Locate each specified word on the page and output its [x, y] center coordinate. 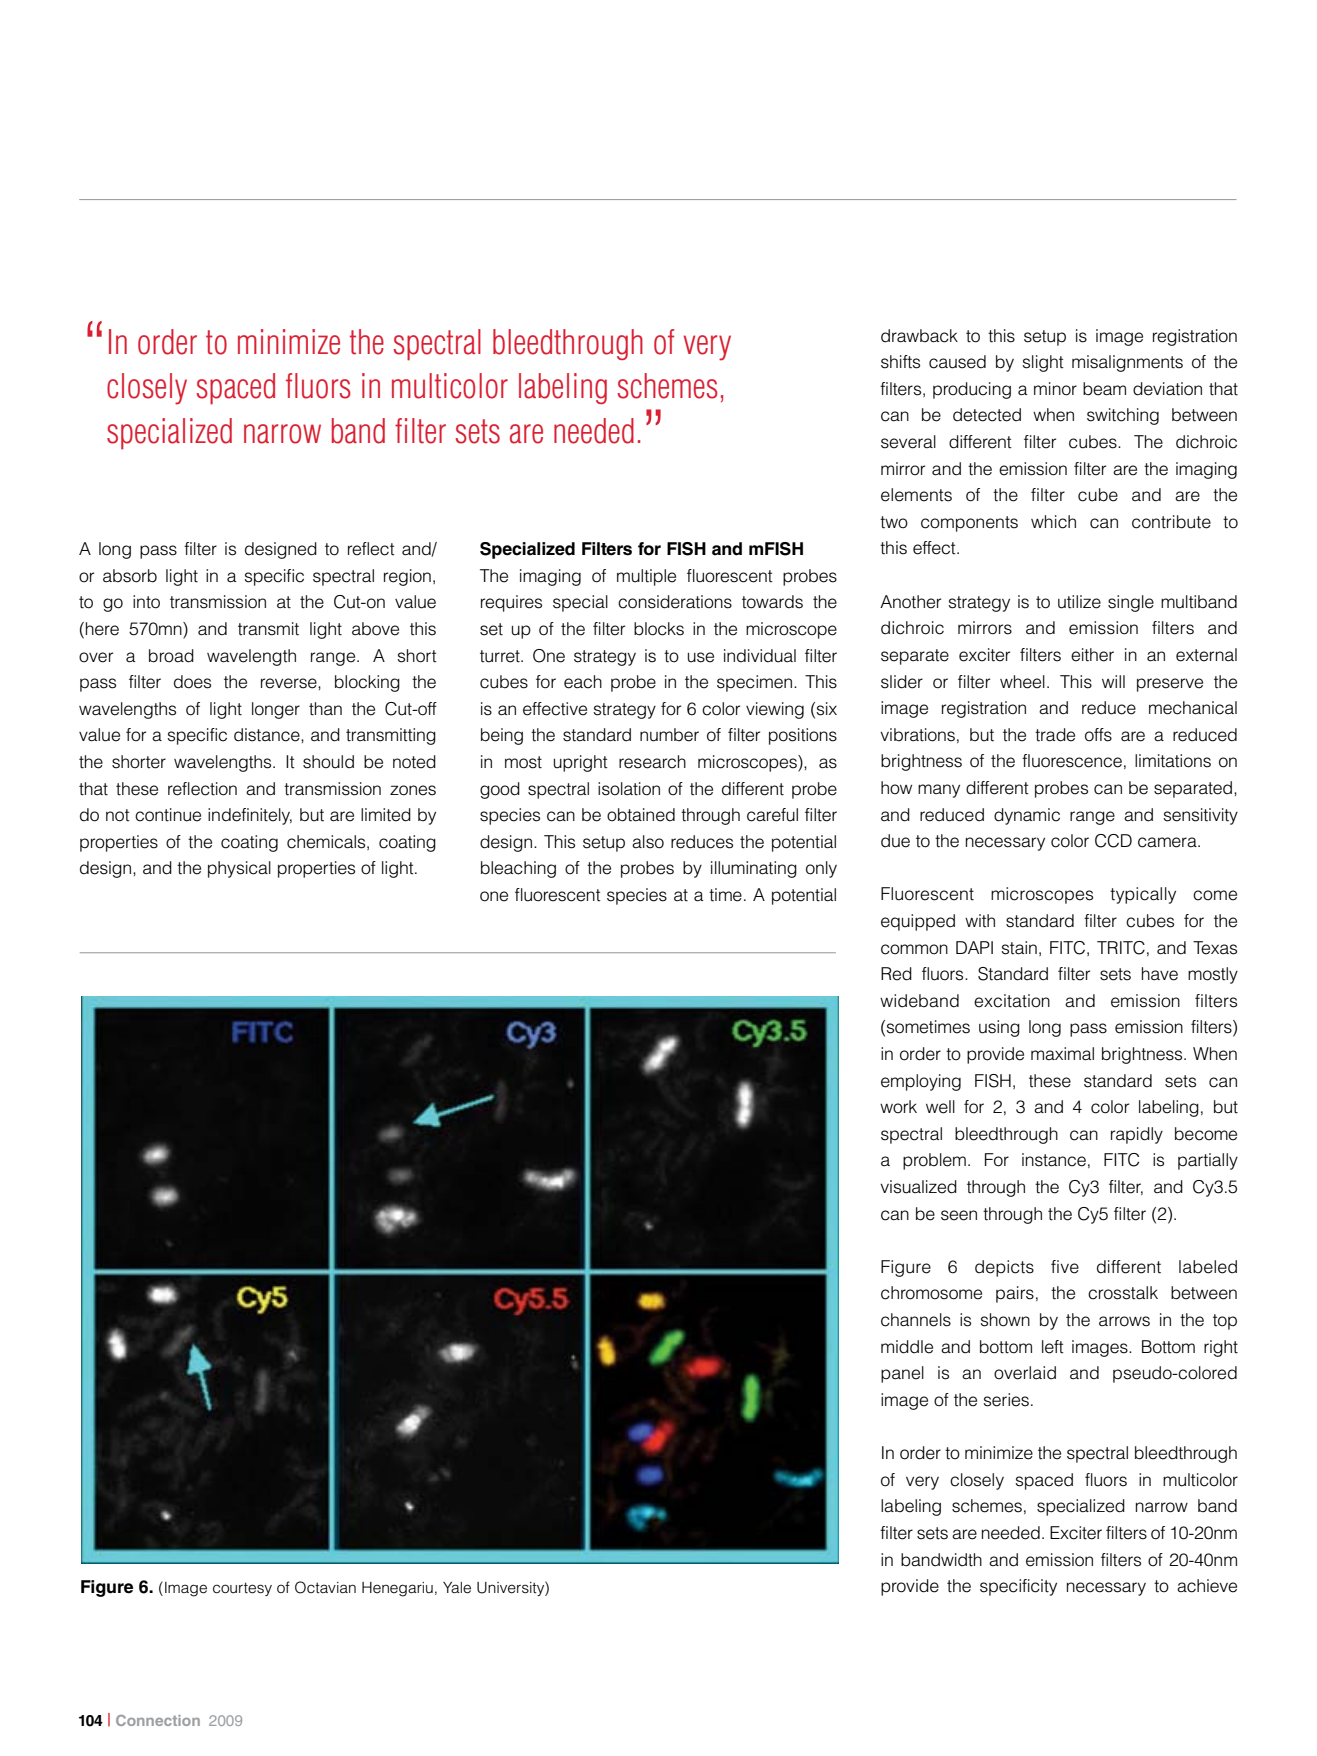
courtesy [242, 1589]
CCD [1113, 841]
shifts [900, 362]
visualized [918, 1187]
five [1065, 1267]
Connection [158, 1720]
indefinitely [250, 816]
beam [1104, 389]
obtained [641, 815]
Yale [457, 1588]
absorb [130, 576]
